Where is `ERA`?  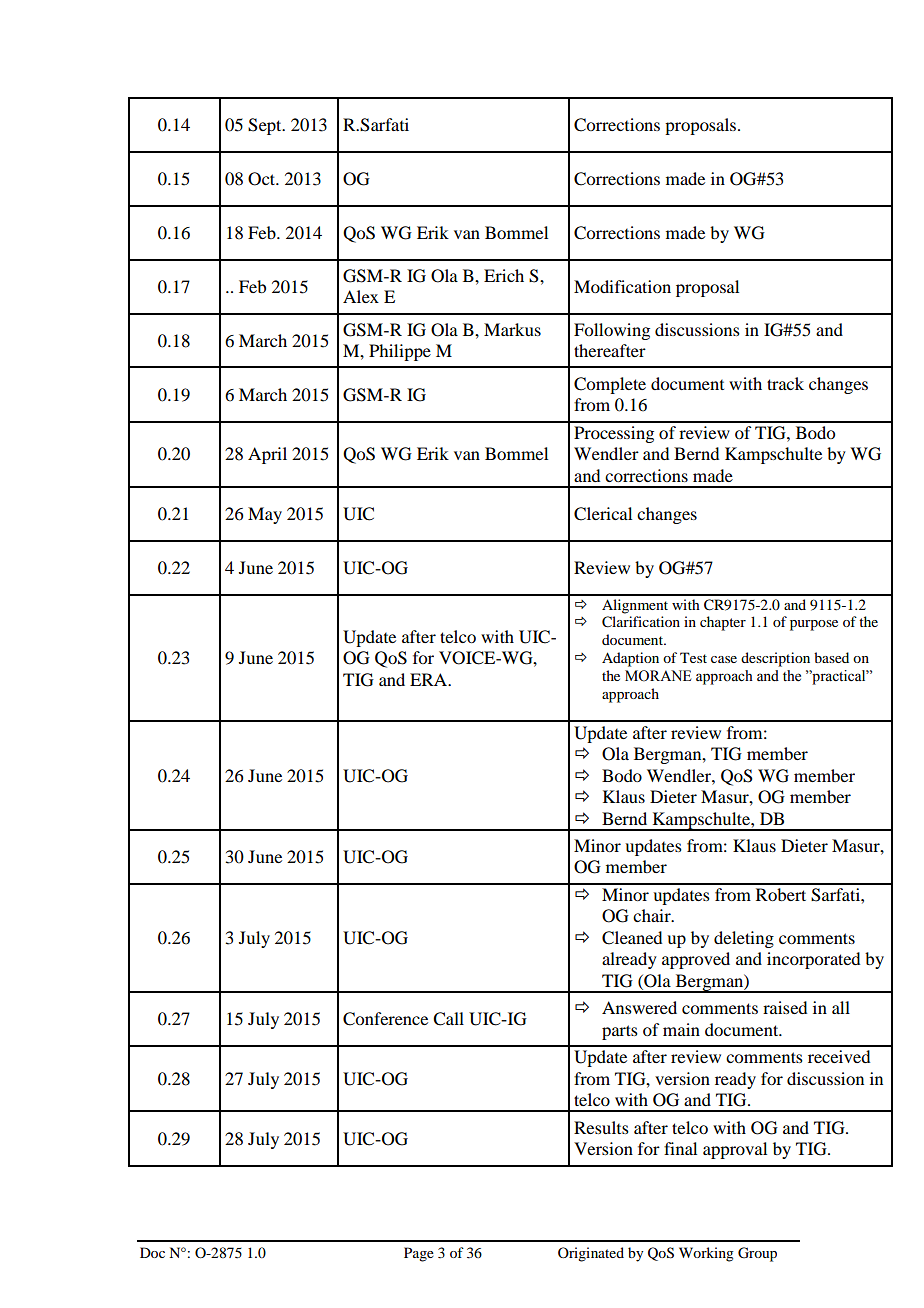 ERA is located at coordinates (430, 679).
